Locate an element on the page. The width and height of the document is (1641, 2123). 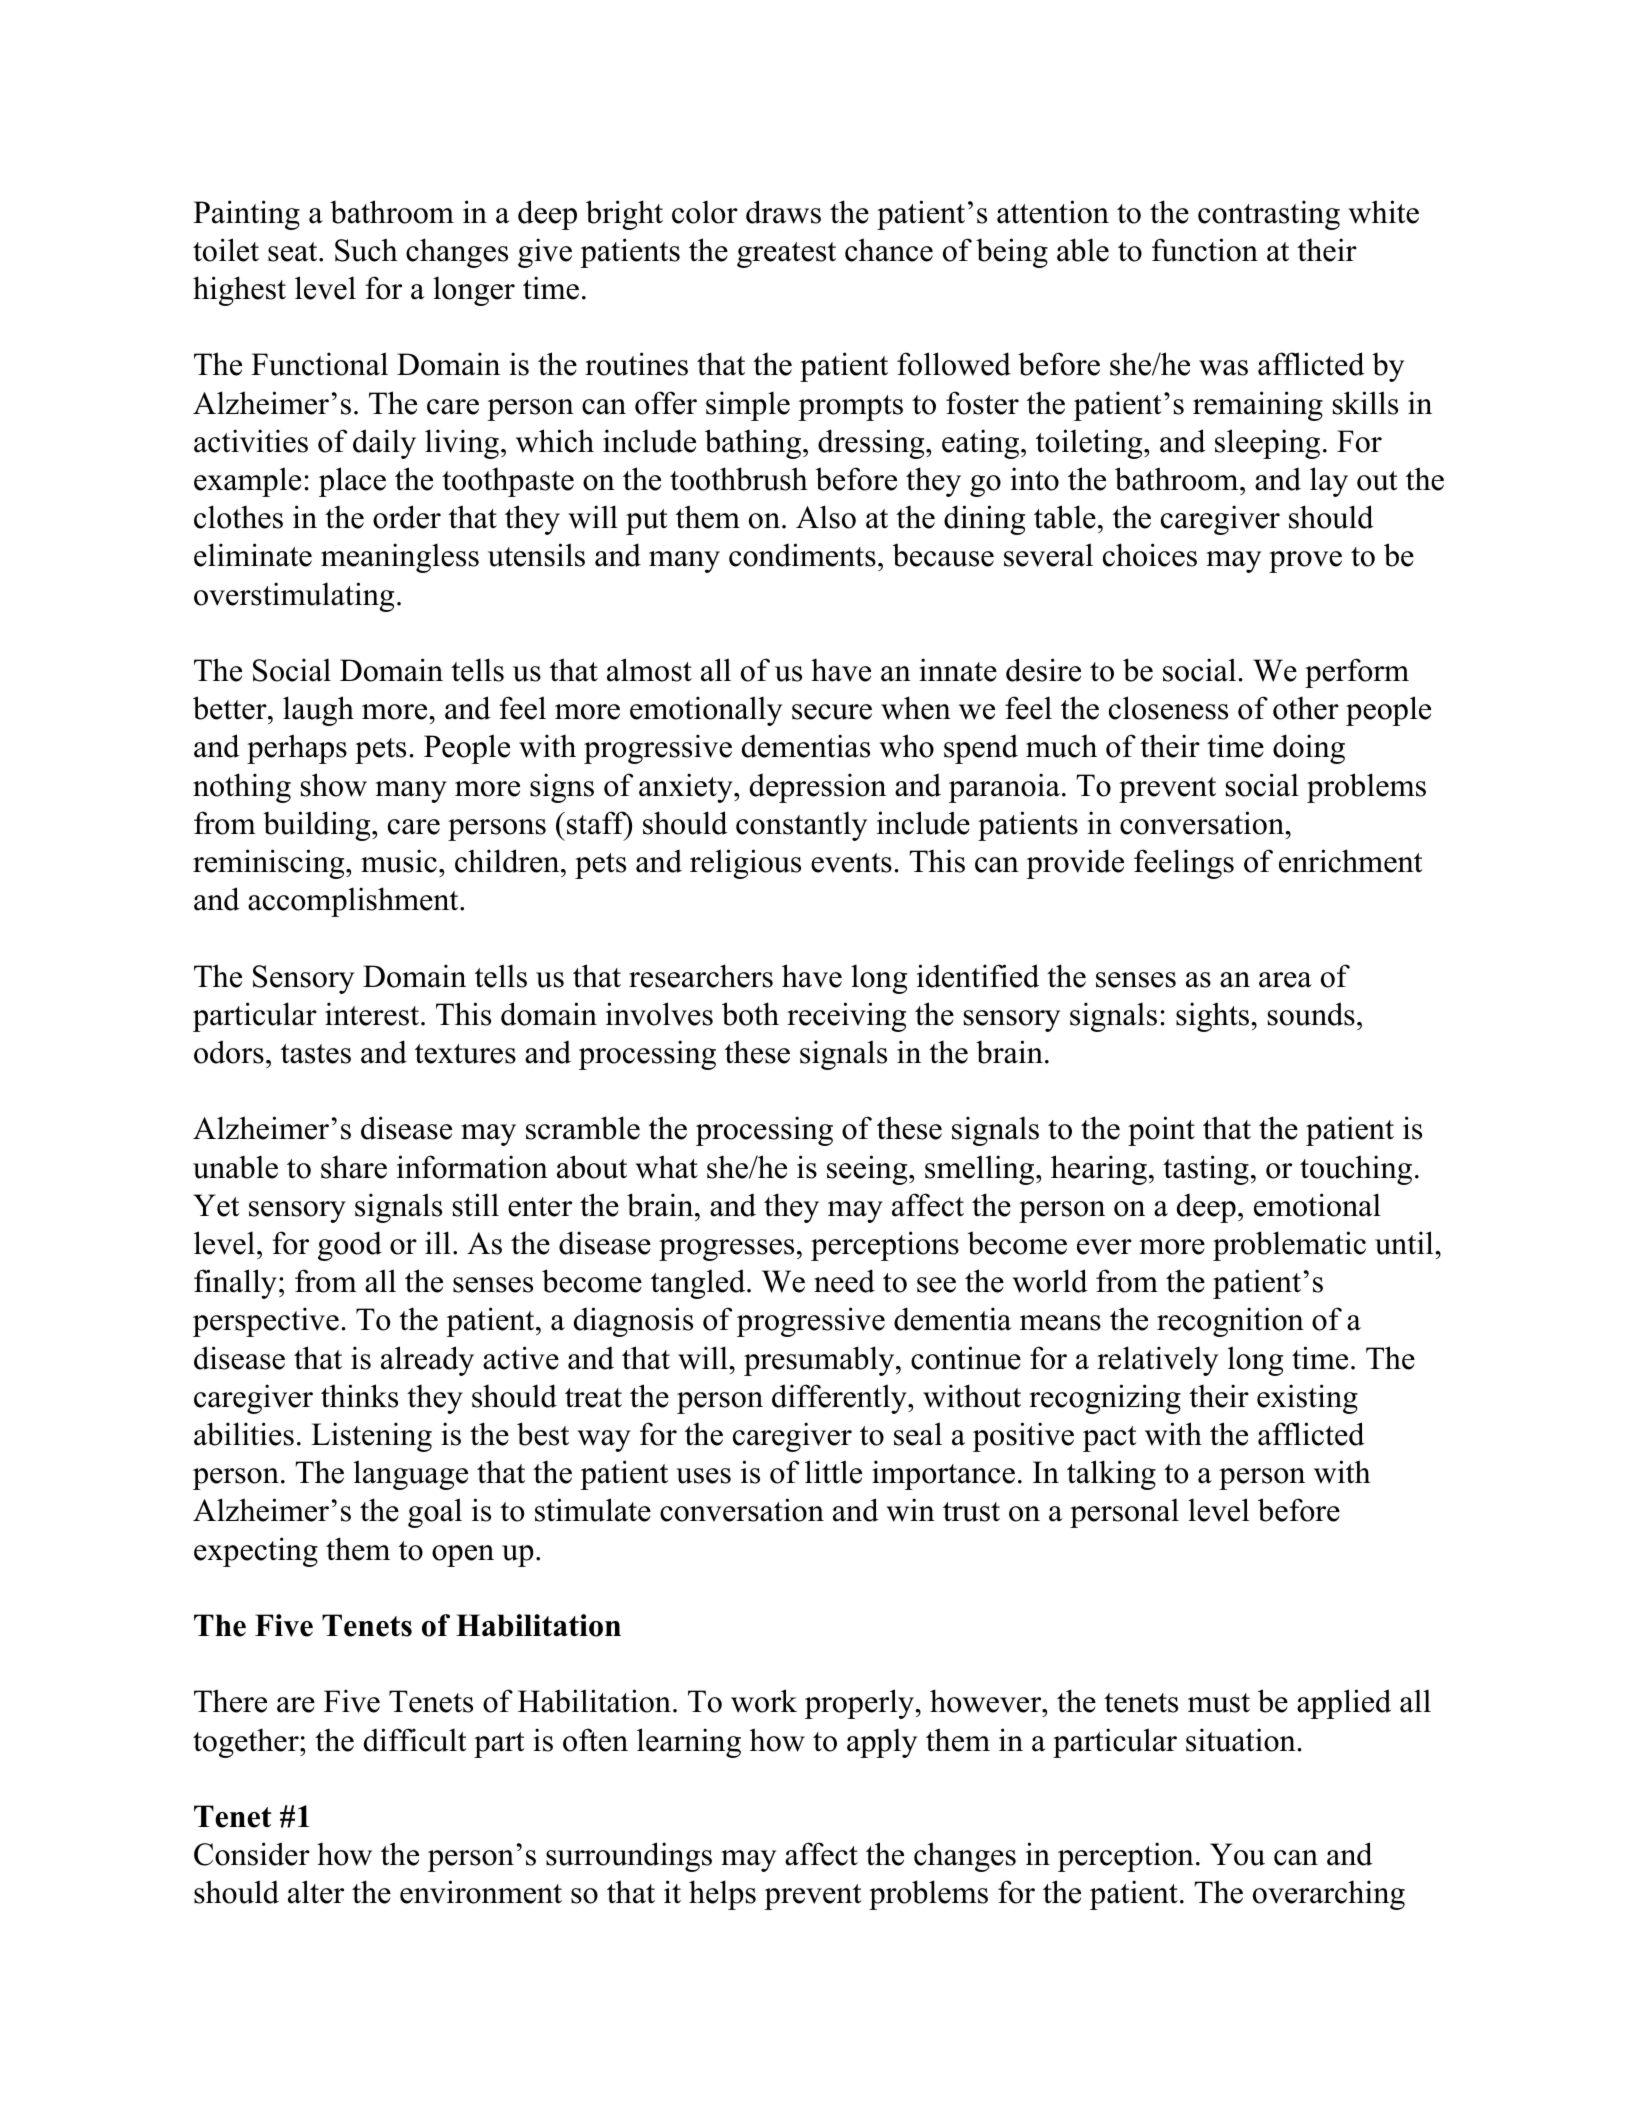
helps is located at coordinates (722, 1895).
